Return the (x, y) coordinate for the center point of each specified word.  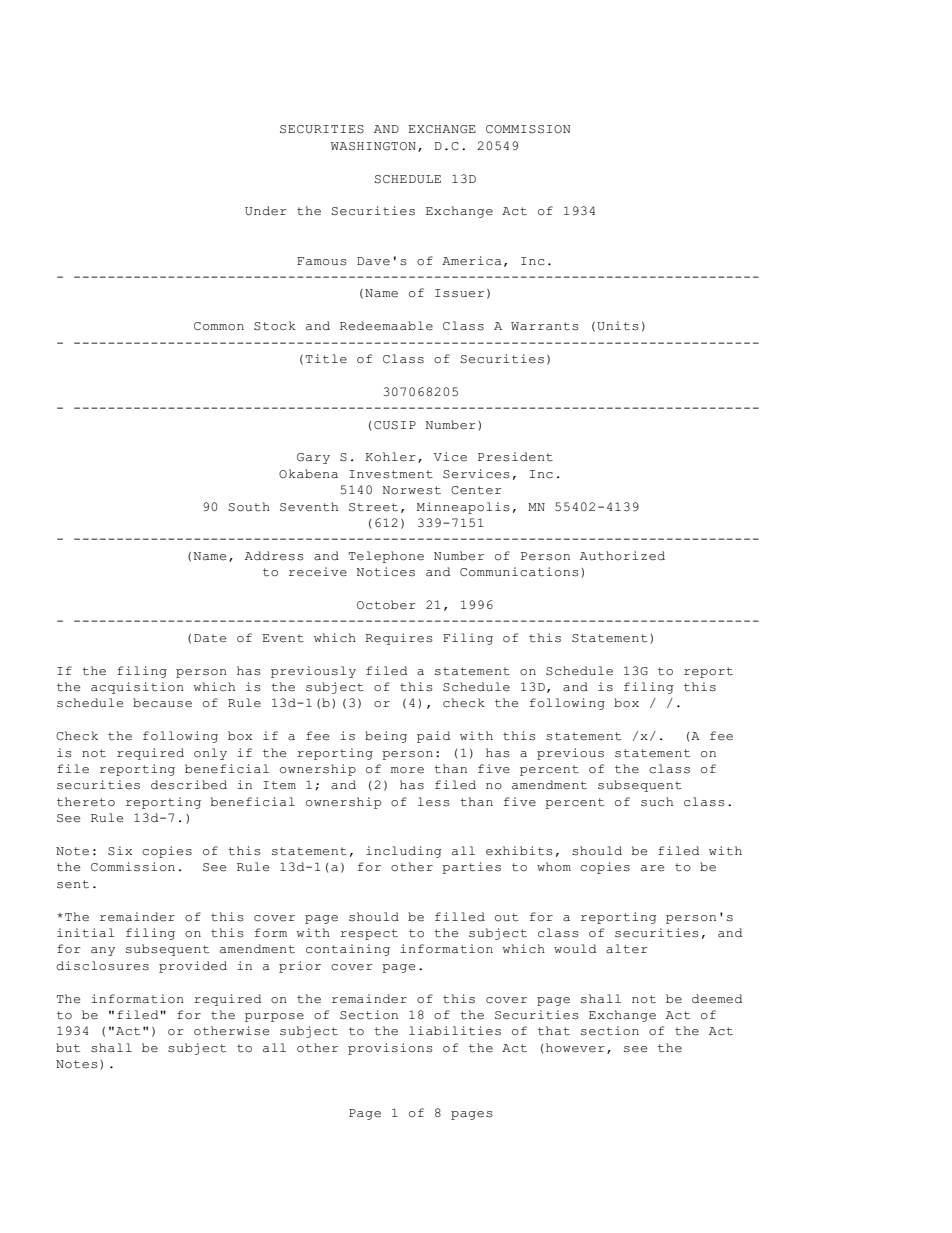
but (68, 1048)
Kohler (390, 457)
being (386, 737)
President (515, 457)
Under (266, 211)
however (575, 1048)
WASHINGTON (373, 146)
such (657, 802)
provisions (390, 1049)
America (472, 261)
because (162, 703)
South (249, 507)
